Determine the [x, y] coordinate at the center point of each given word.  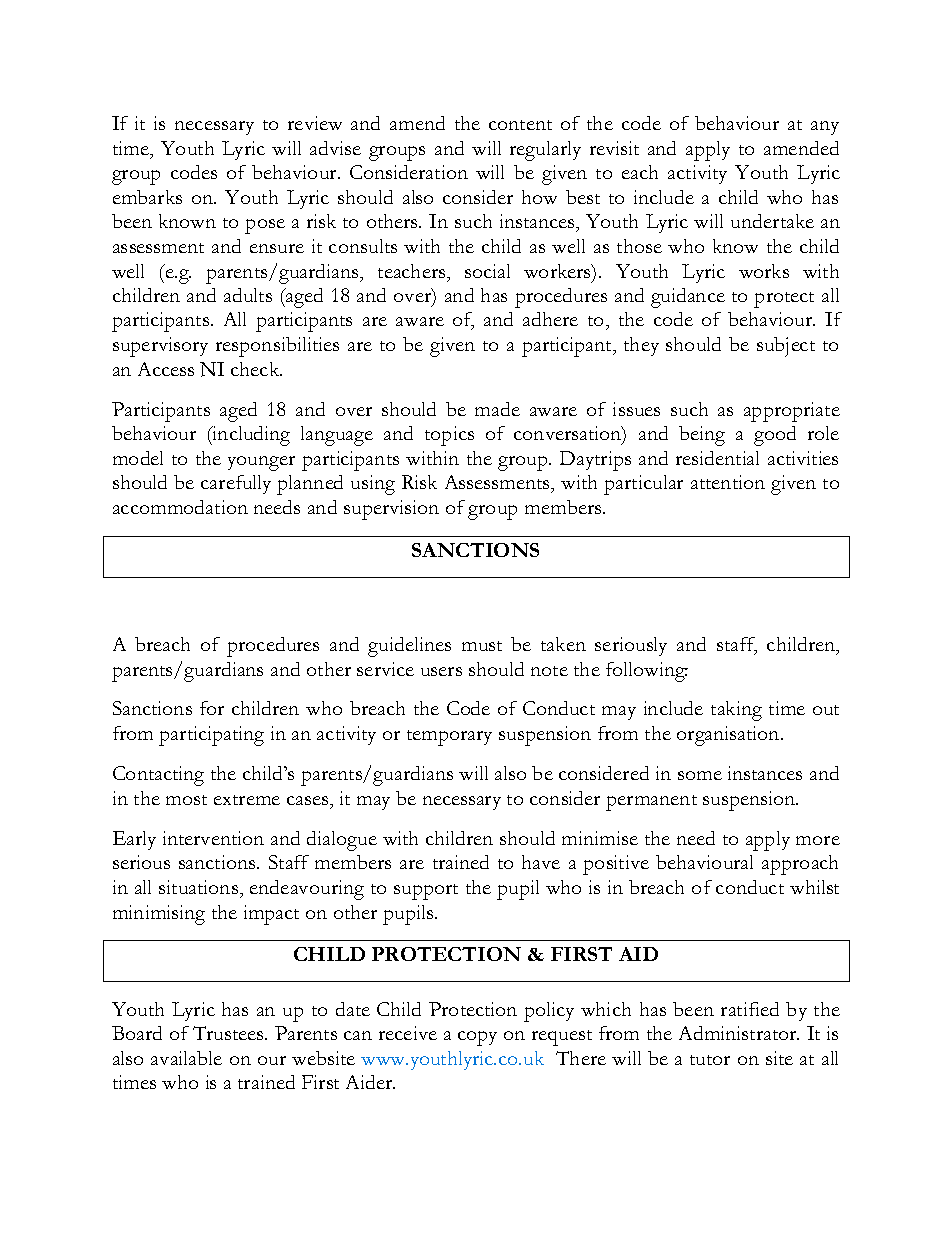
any [825, 128]
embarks [147, 197]
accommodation [180, 507]
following [647, 672]
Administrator [739, 1033]
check [256, 369]
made [497, 409]
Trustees [229, 1033]
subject [786, 347]
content [520, 125]
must [482, 646]
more [818, 840]
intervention [213, 838]
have [541, 862]
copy [477, 1038]
